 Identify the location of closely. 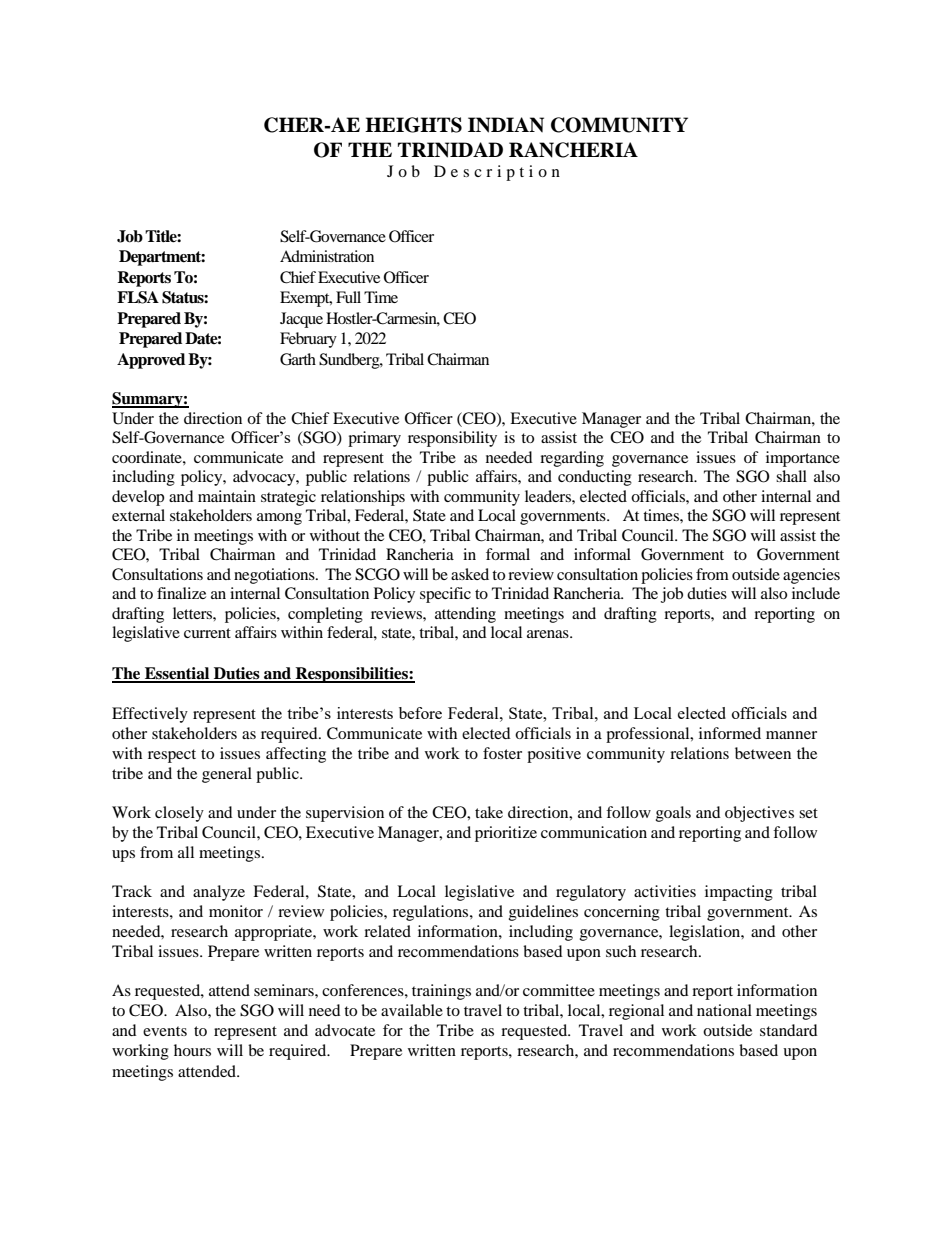
(179, 814).
